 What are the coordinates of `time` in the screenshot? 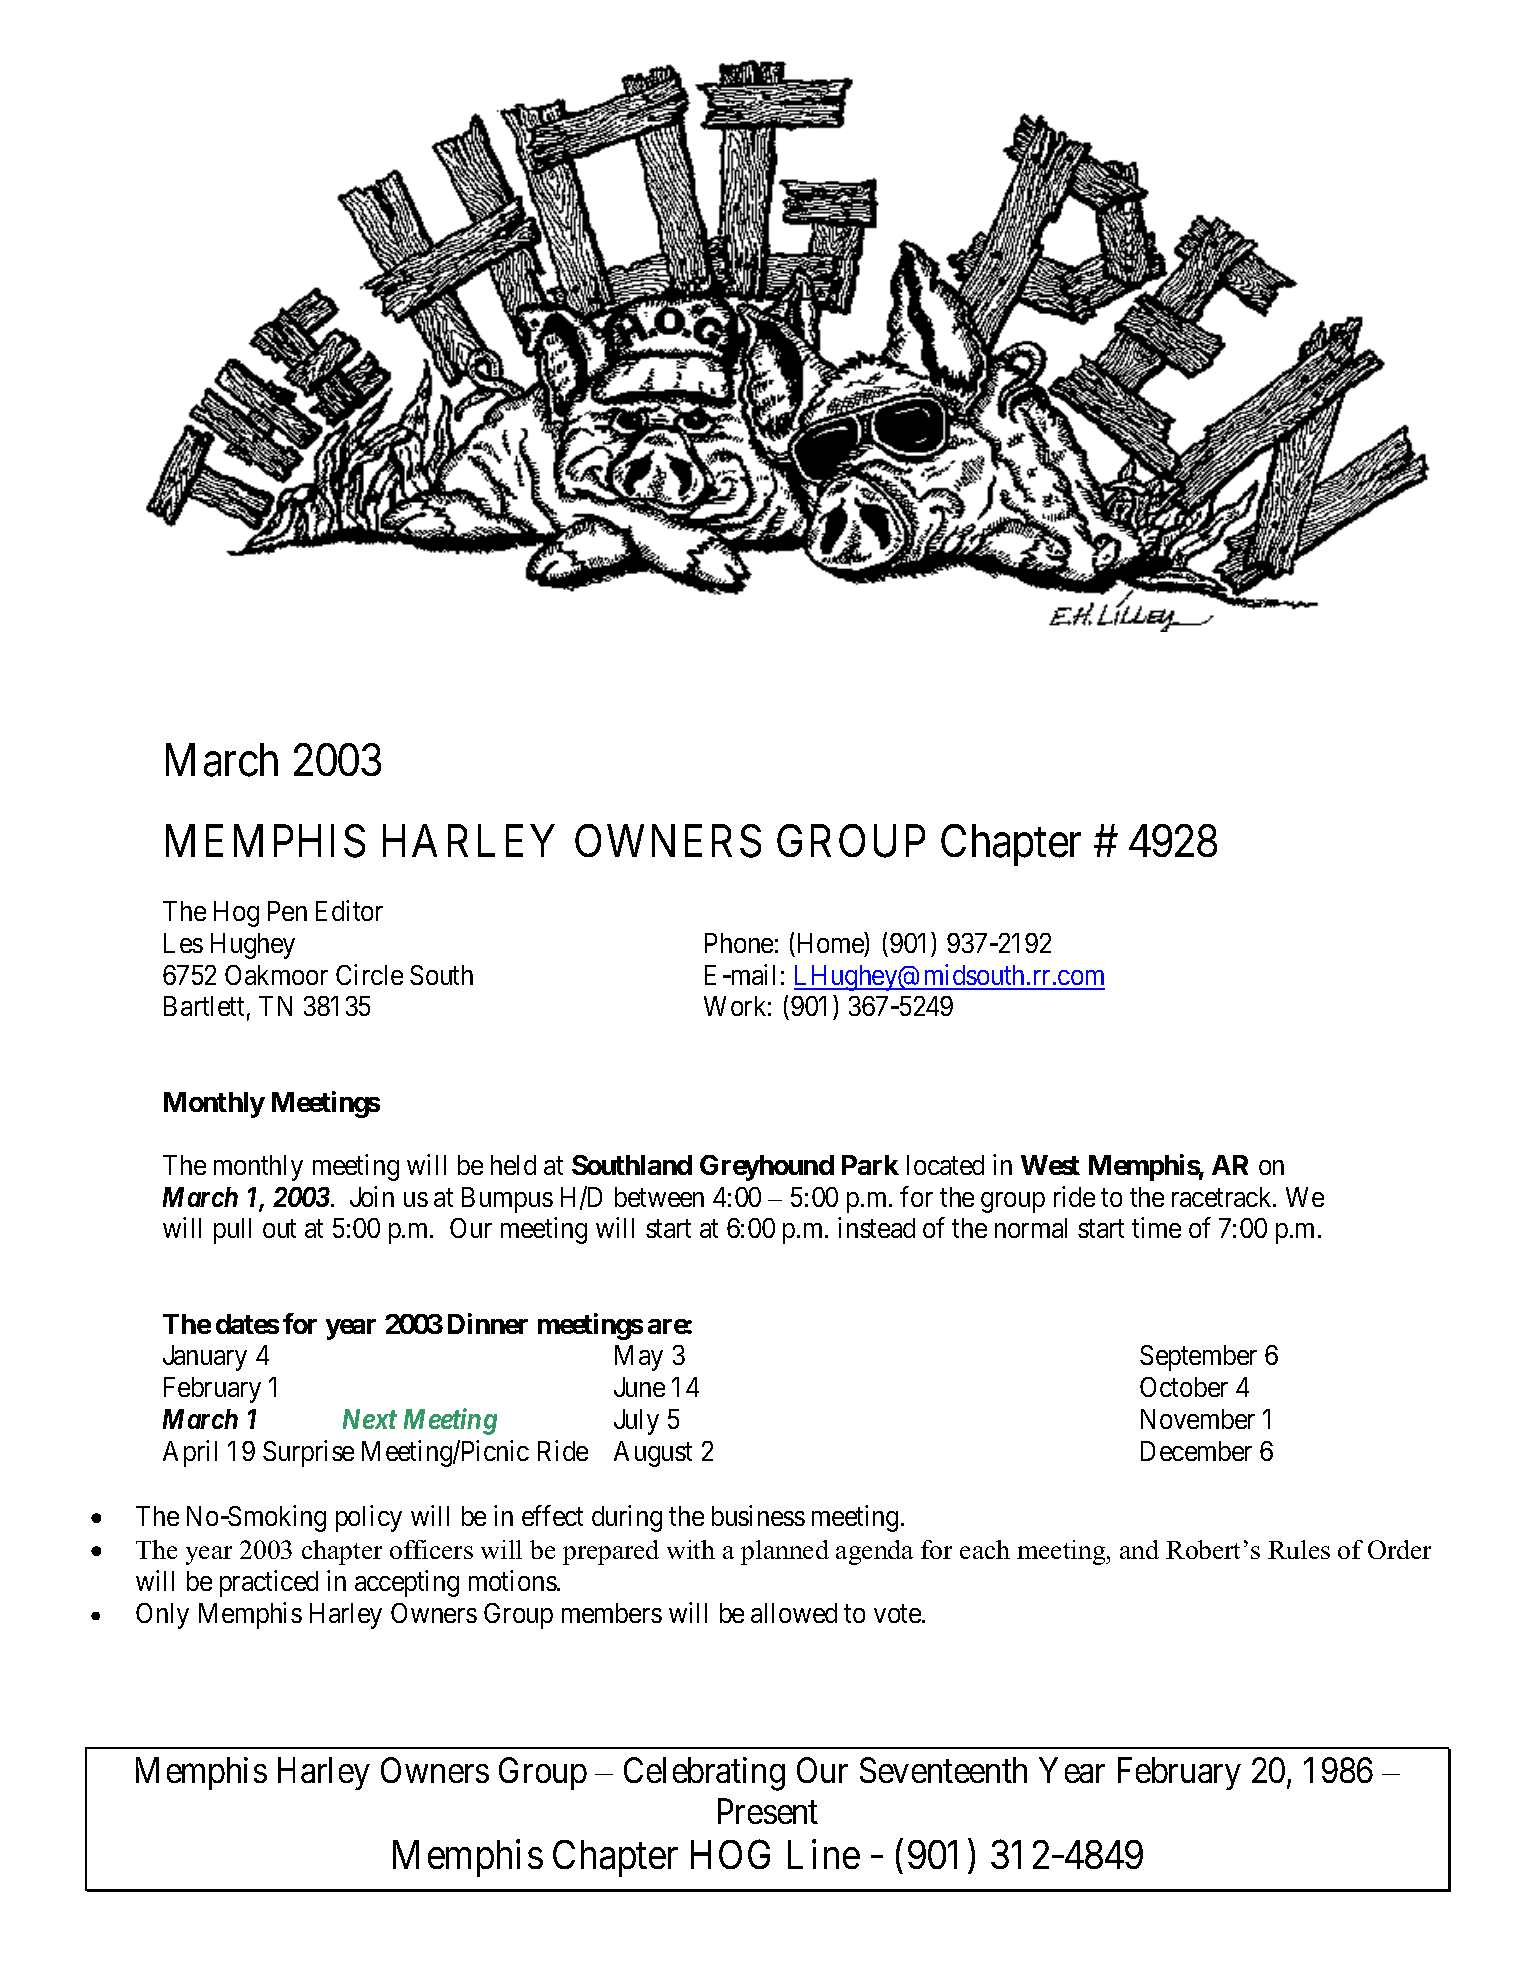 It's located at (1156, 1228).
